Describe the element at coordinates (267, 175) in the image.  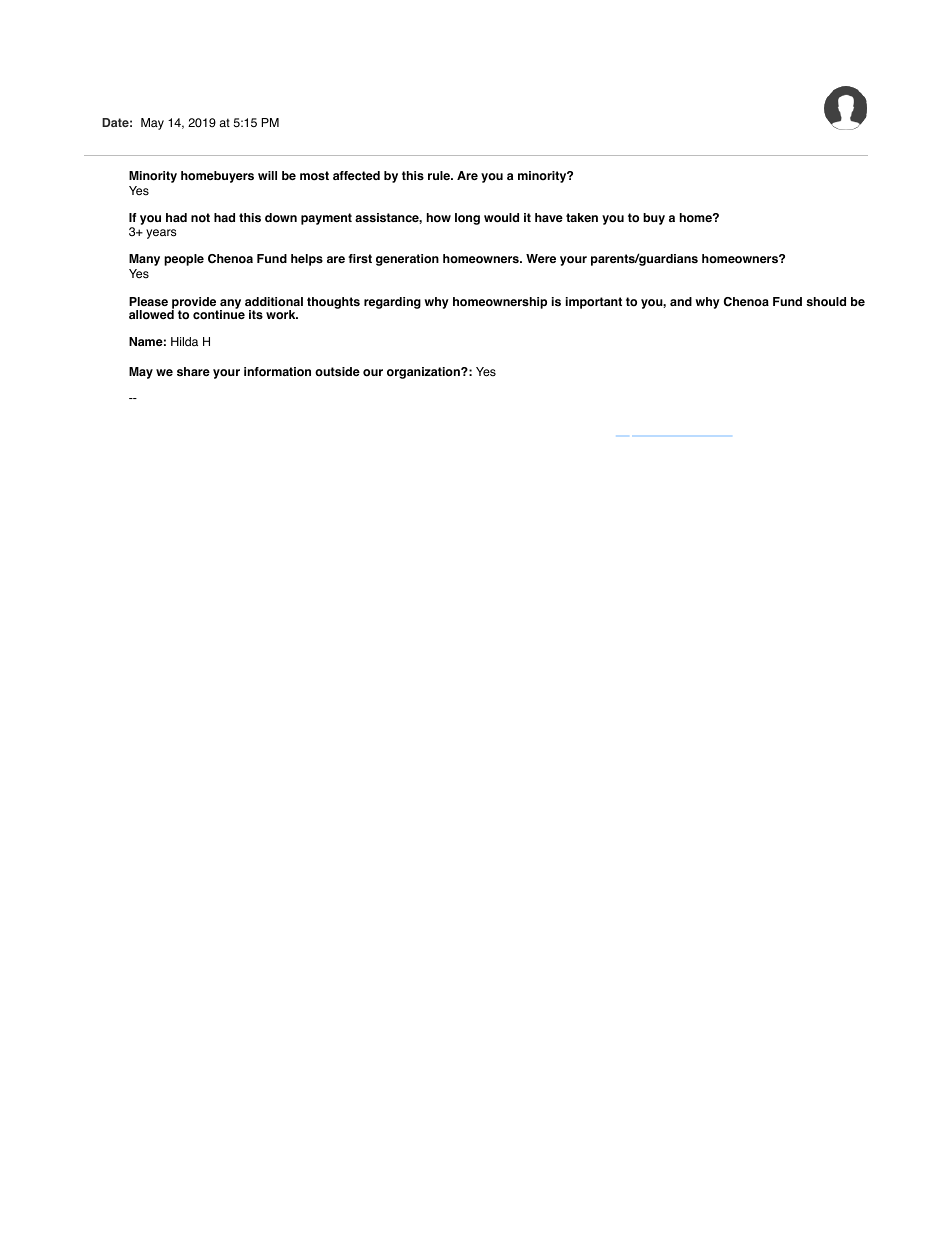
I see `will` at that location.
